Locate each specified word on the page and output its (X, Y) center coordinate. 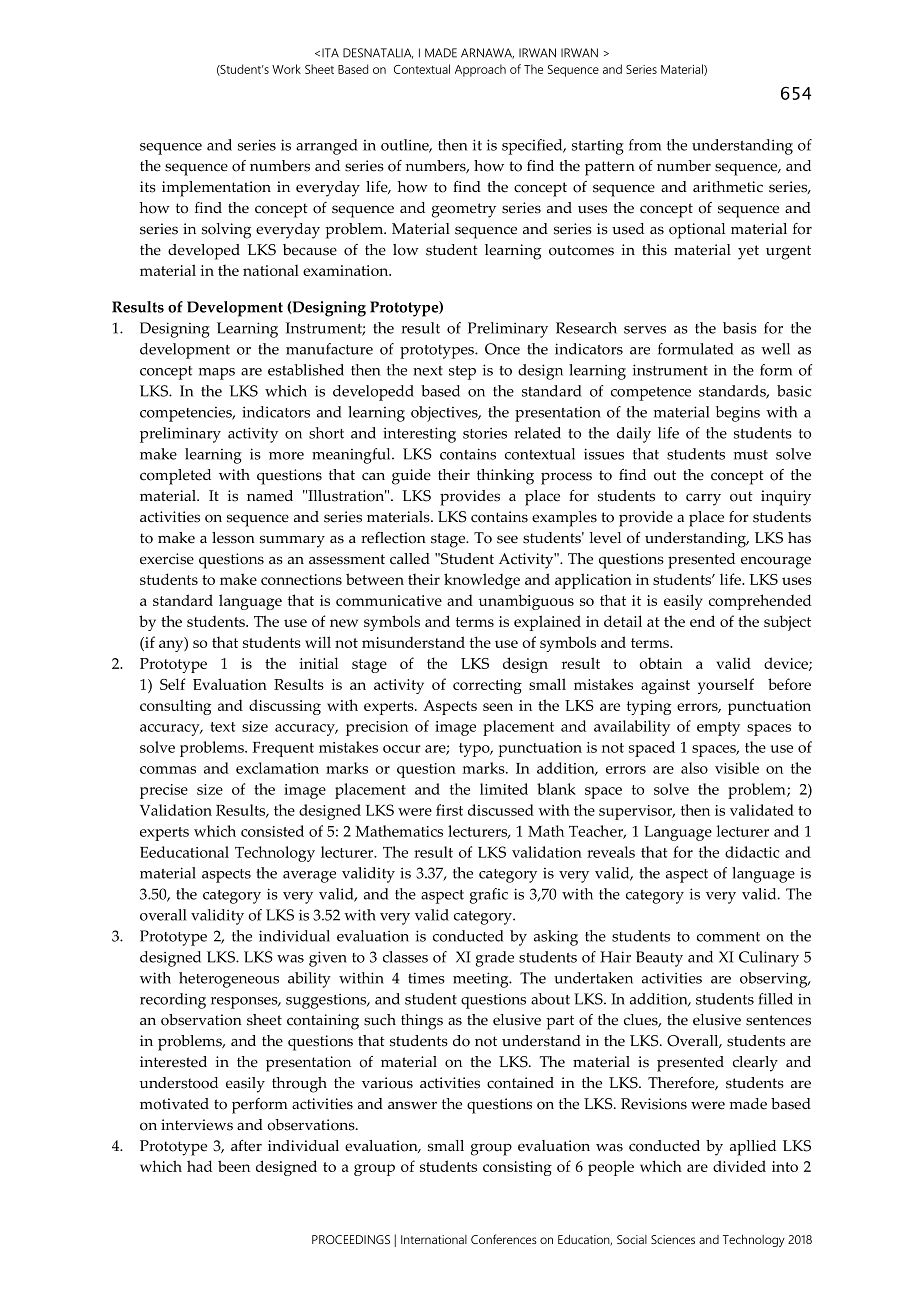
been (234, 1166)
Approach (480, 70)
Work (286, 69)
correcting (487, 686)
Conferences (504, 1239)
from (645, 145)
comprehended (760, 602)
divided (739, 1166)
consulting (175, 707)
